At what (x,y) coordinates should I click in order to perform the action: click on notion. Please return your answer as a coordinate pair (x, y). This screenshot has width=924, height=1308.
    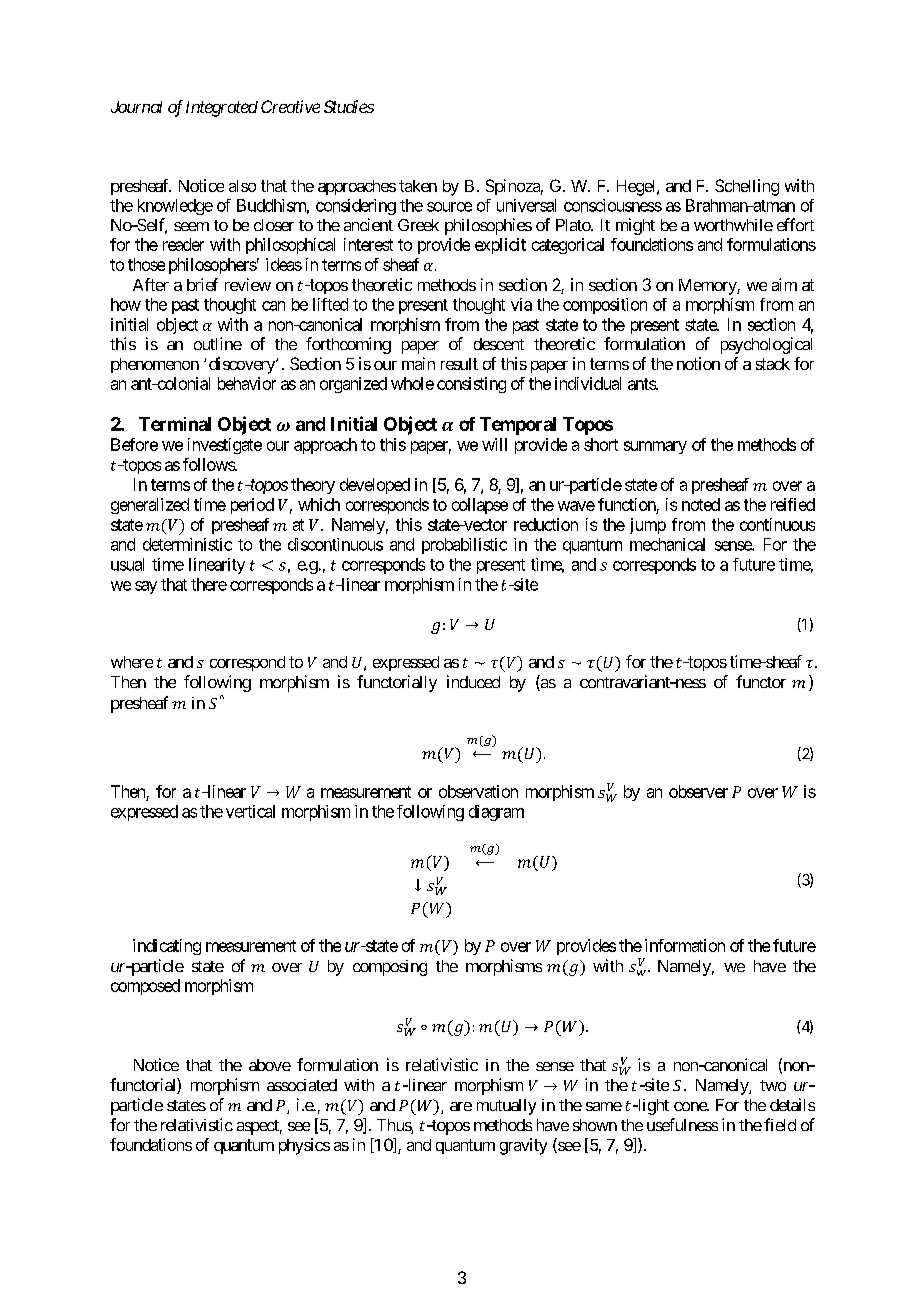
    Looking at the image, I should click on (698, 363).
